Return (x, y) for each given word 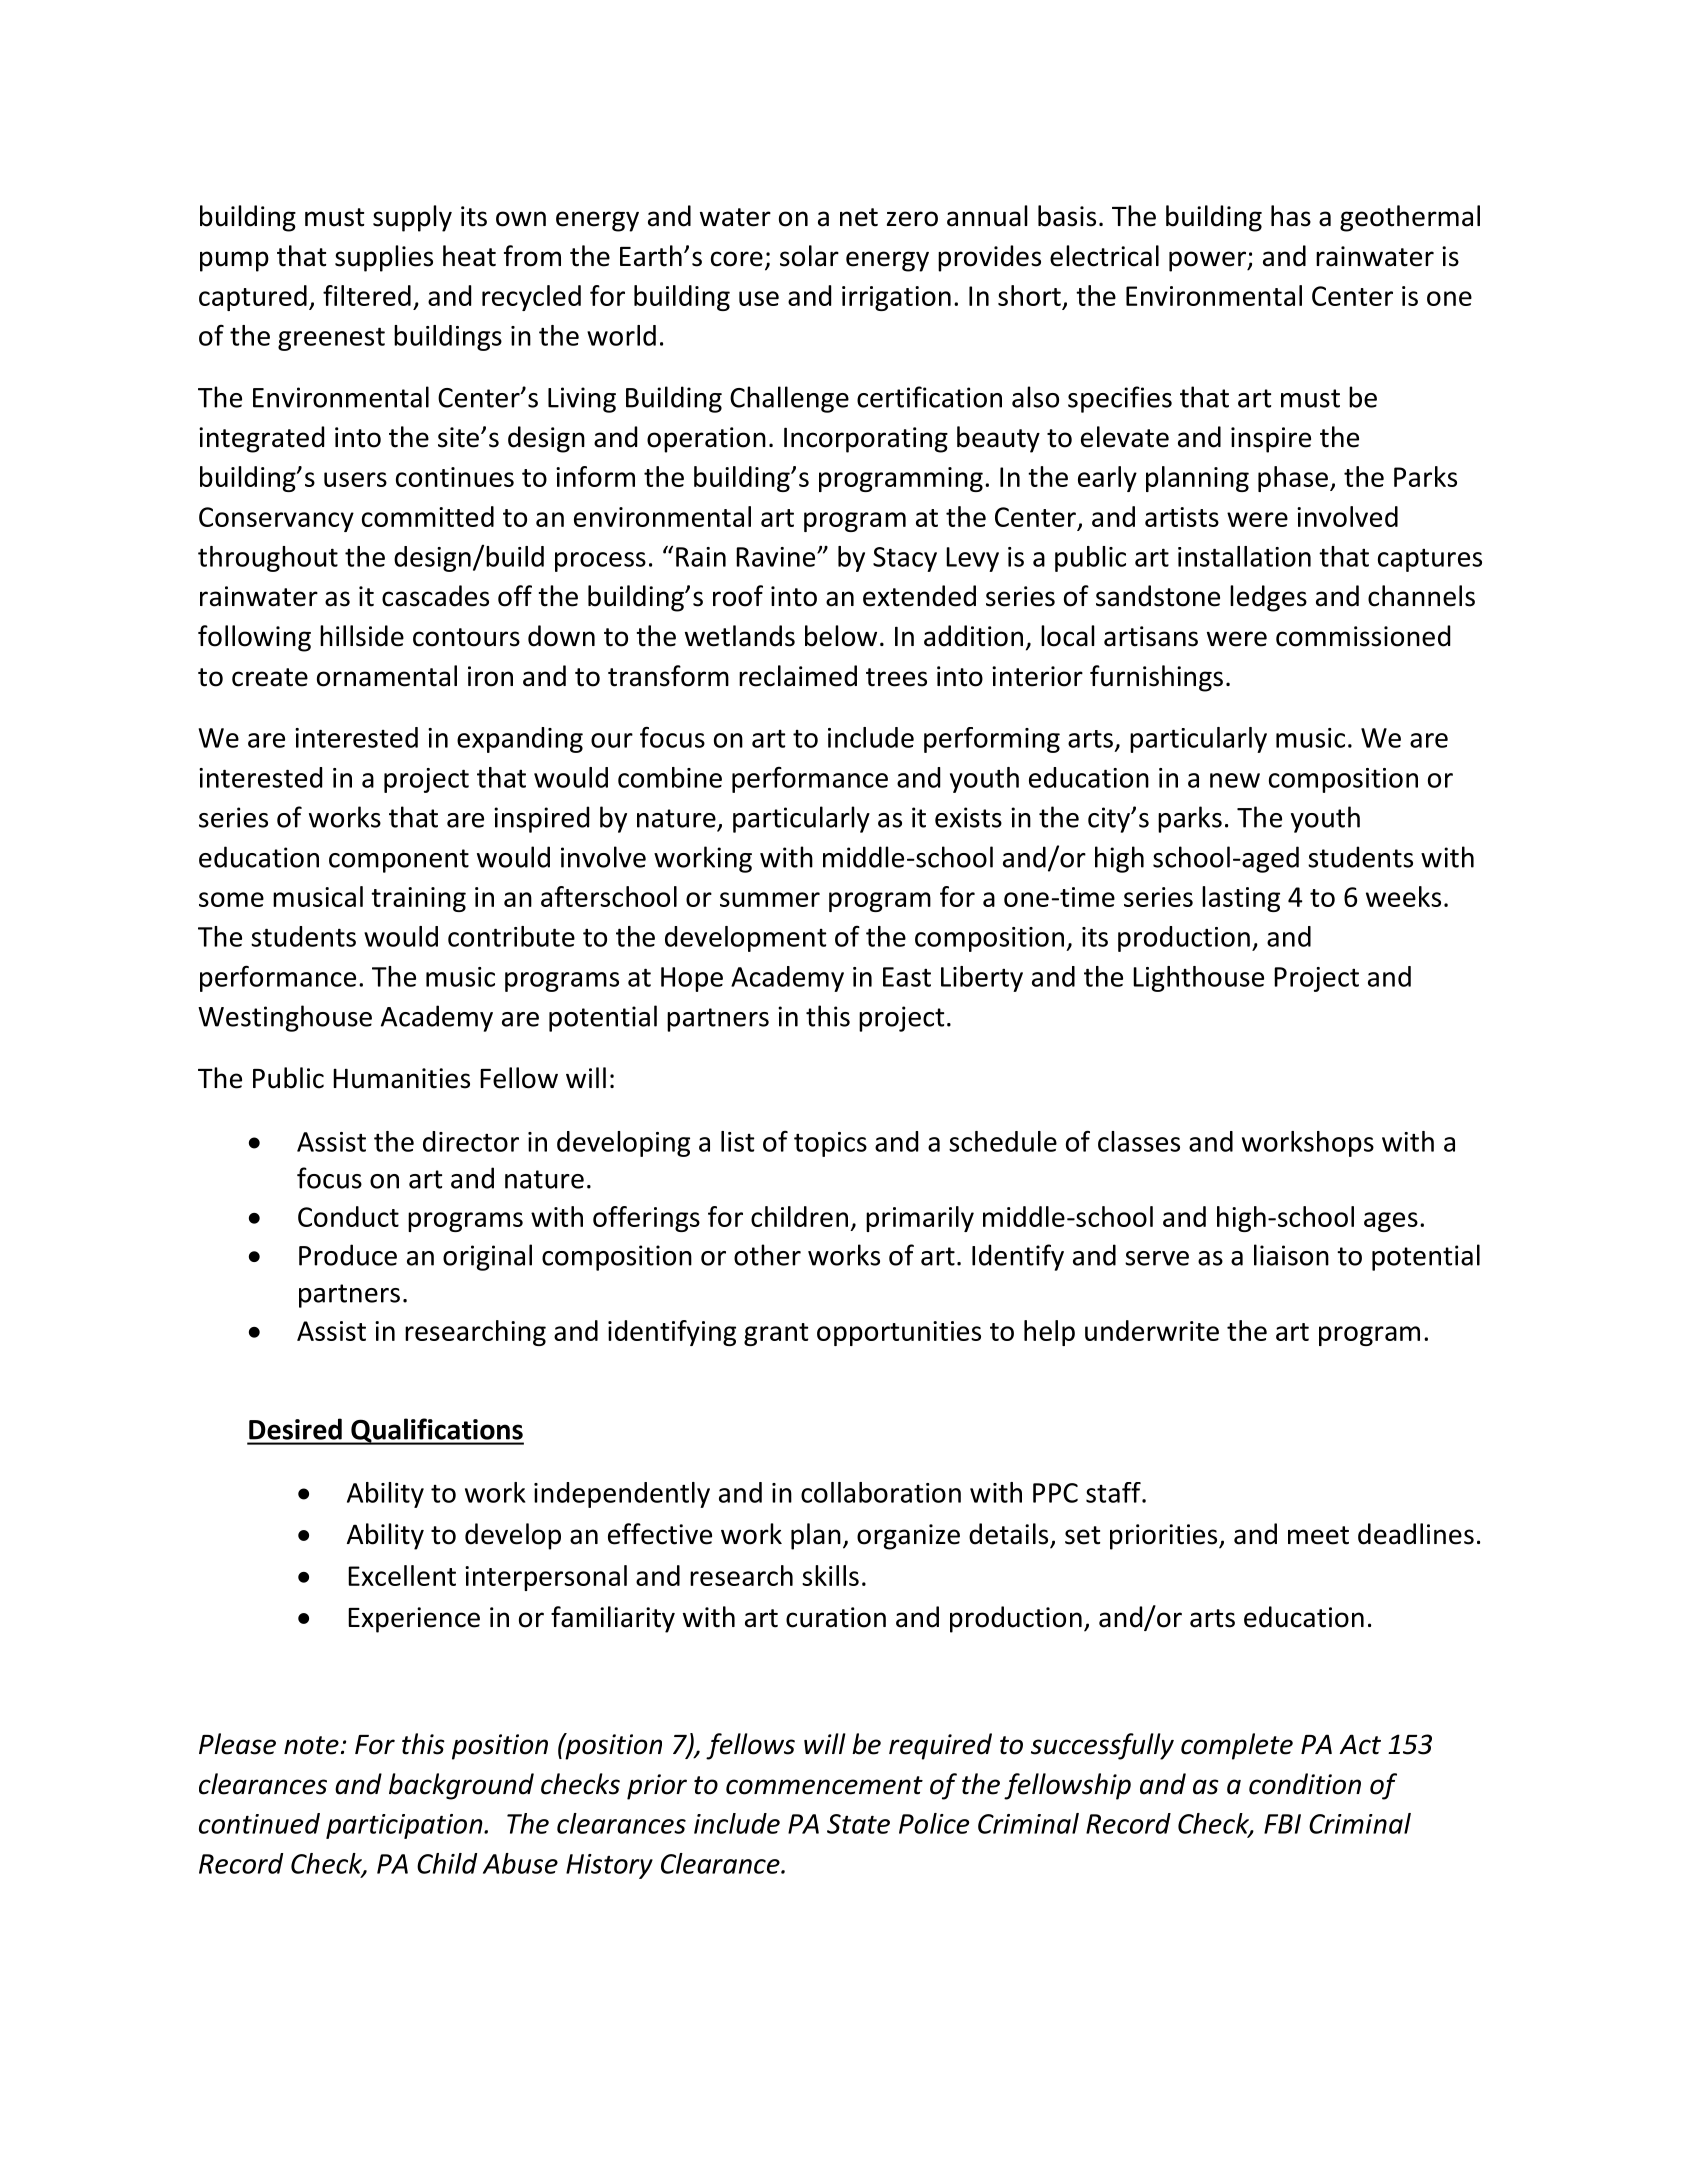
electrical (1104, 256)
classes (1139, 1141)
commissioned (1363, 636)
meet (1318, 1535)
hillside (362, 636)
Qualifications (436, 1431)
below (841, 636)
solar (809, 256)
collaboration (881, 1492)
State (858, 1824)
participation (405, 1826)
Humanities (401, 1078)
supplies (384, 258)
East (907, 977)
